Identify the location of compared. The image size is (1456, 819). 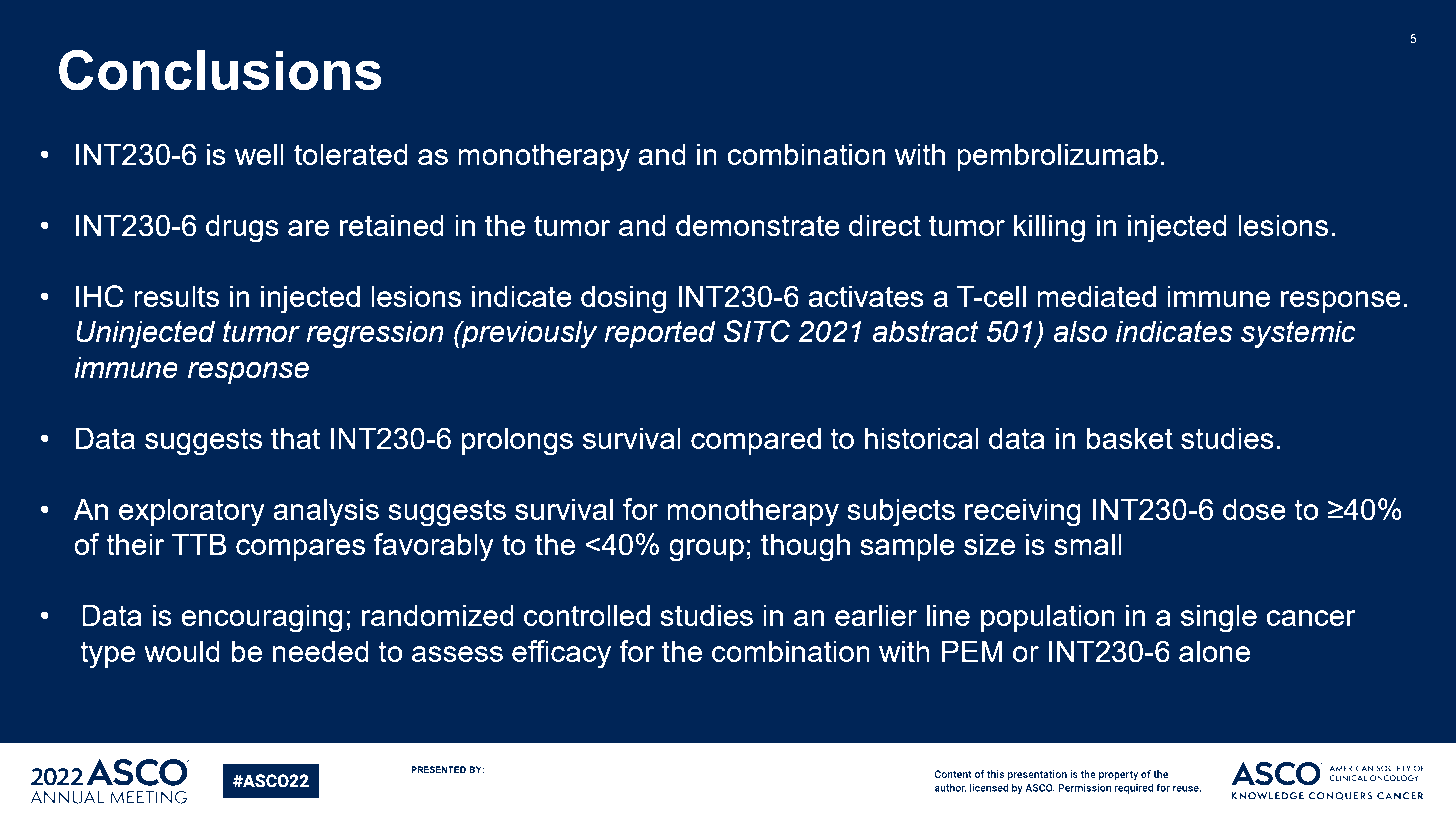
(756, 441).
